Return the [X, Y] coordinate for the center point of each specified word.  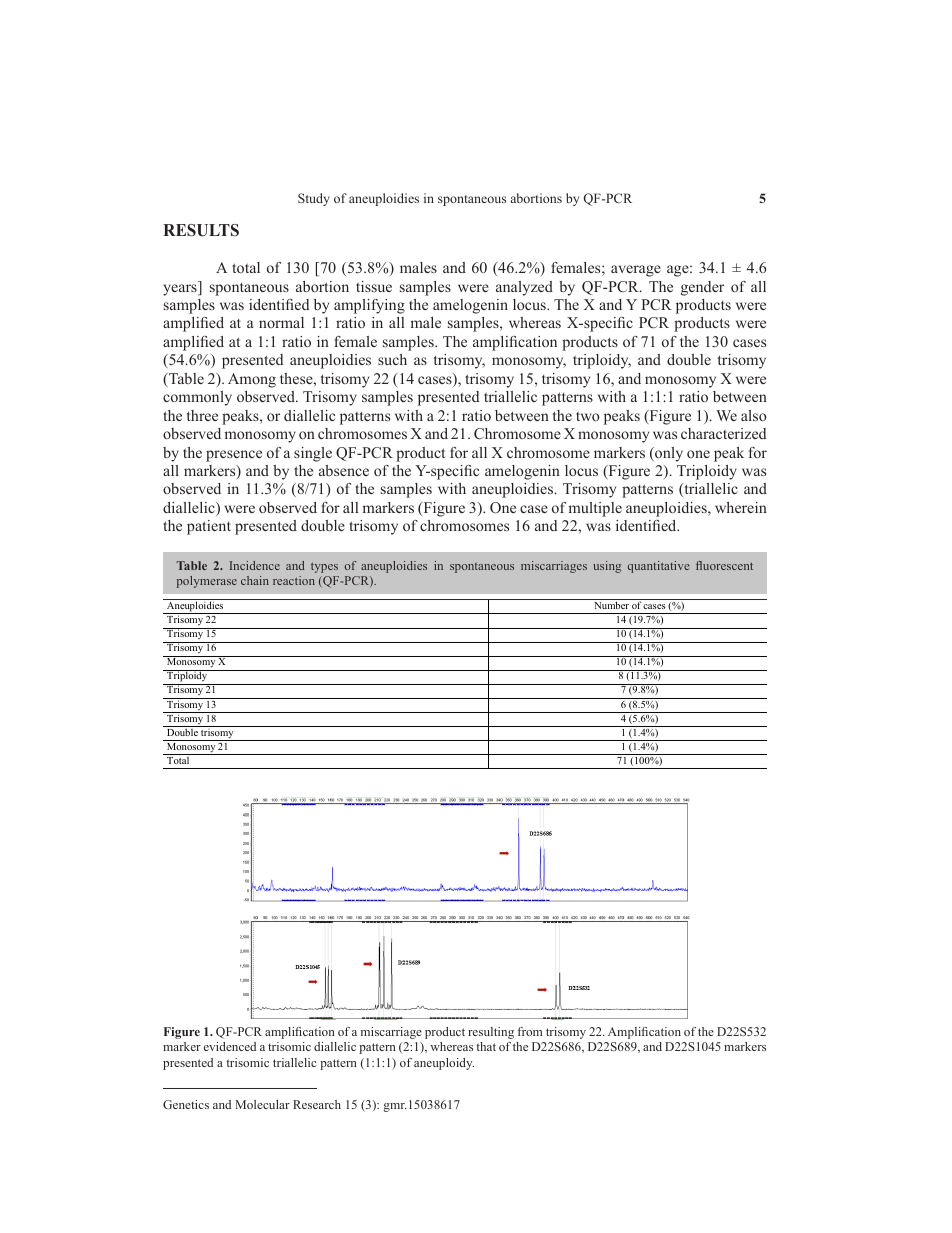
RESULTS [201, 230]
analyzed [524, 288]
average [636, 271]
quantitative [659, 567]
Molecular [262, 1104]
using [607, 567]
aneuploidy [444, 1064]
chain [255, 580]
